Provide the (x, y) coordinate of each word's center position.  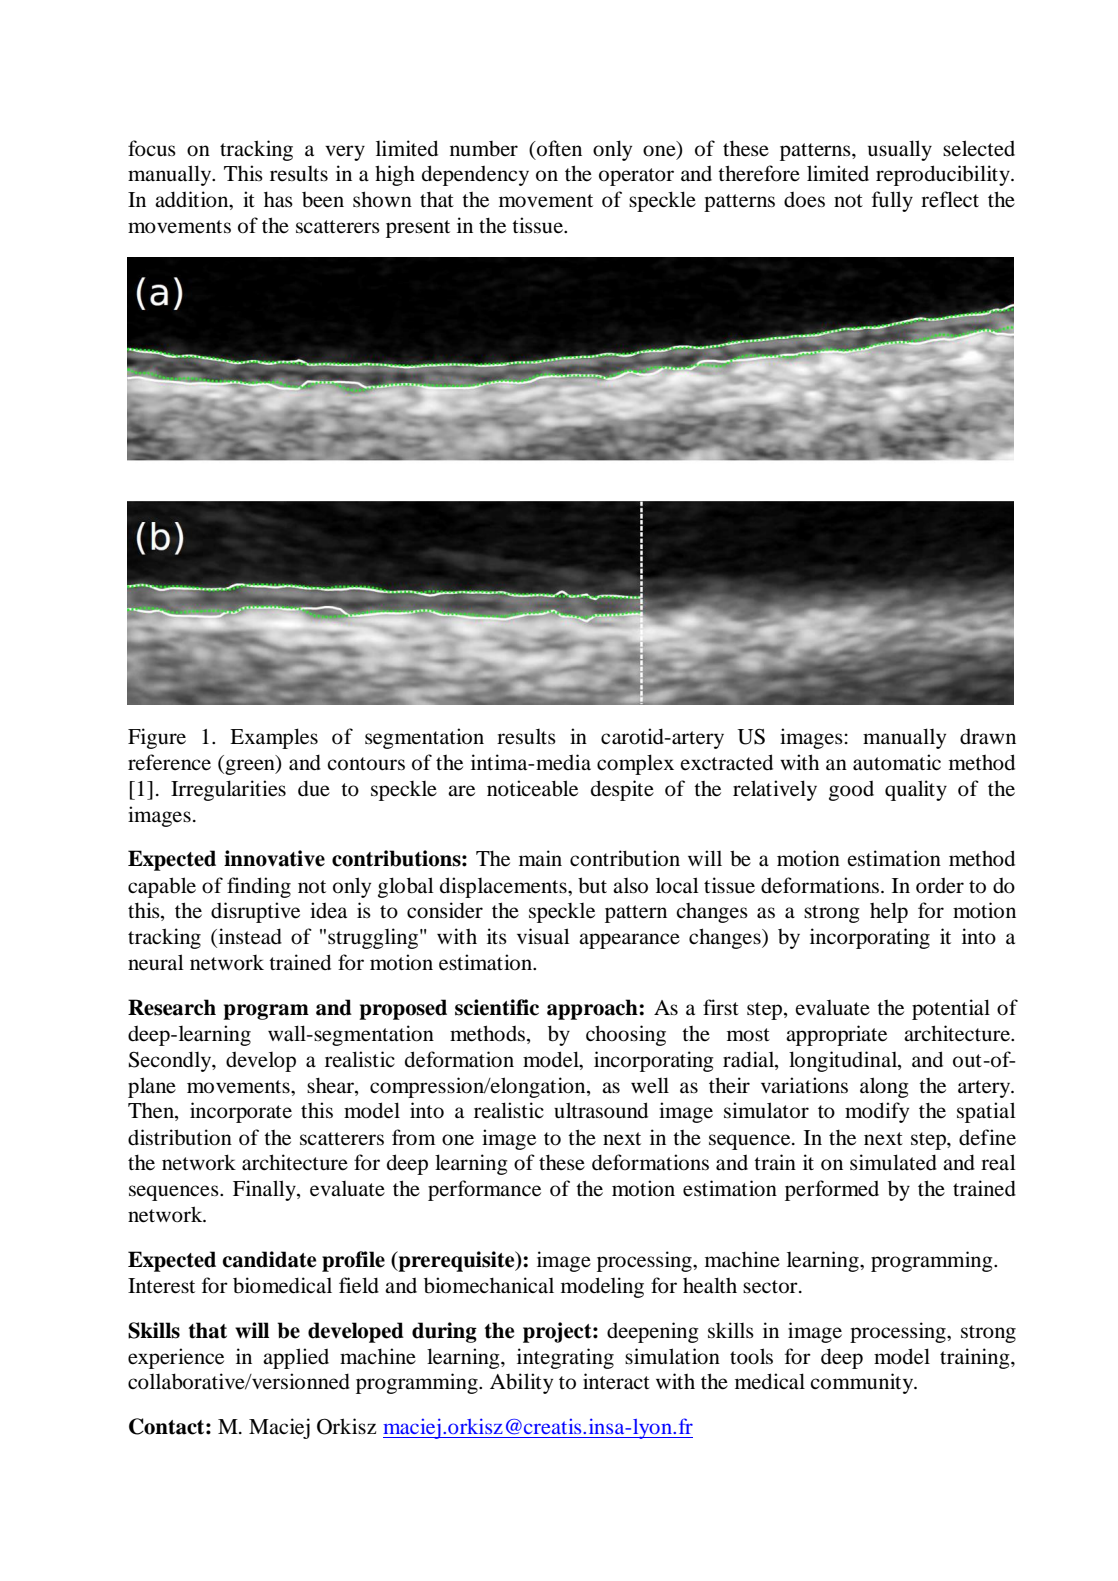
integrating (565, 1358)
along (884, 1087)
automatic (897, 762)
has (278, 199)
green (250, 767)
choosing (626, 1035)
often (558, 148)
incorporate (241, 1112)
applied (296, 1358)
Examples (274, 738)
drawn (988, 737)
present (418, 229)
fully (892, 201)
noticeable (532, 788)
